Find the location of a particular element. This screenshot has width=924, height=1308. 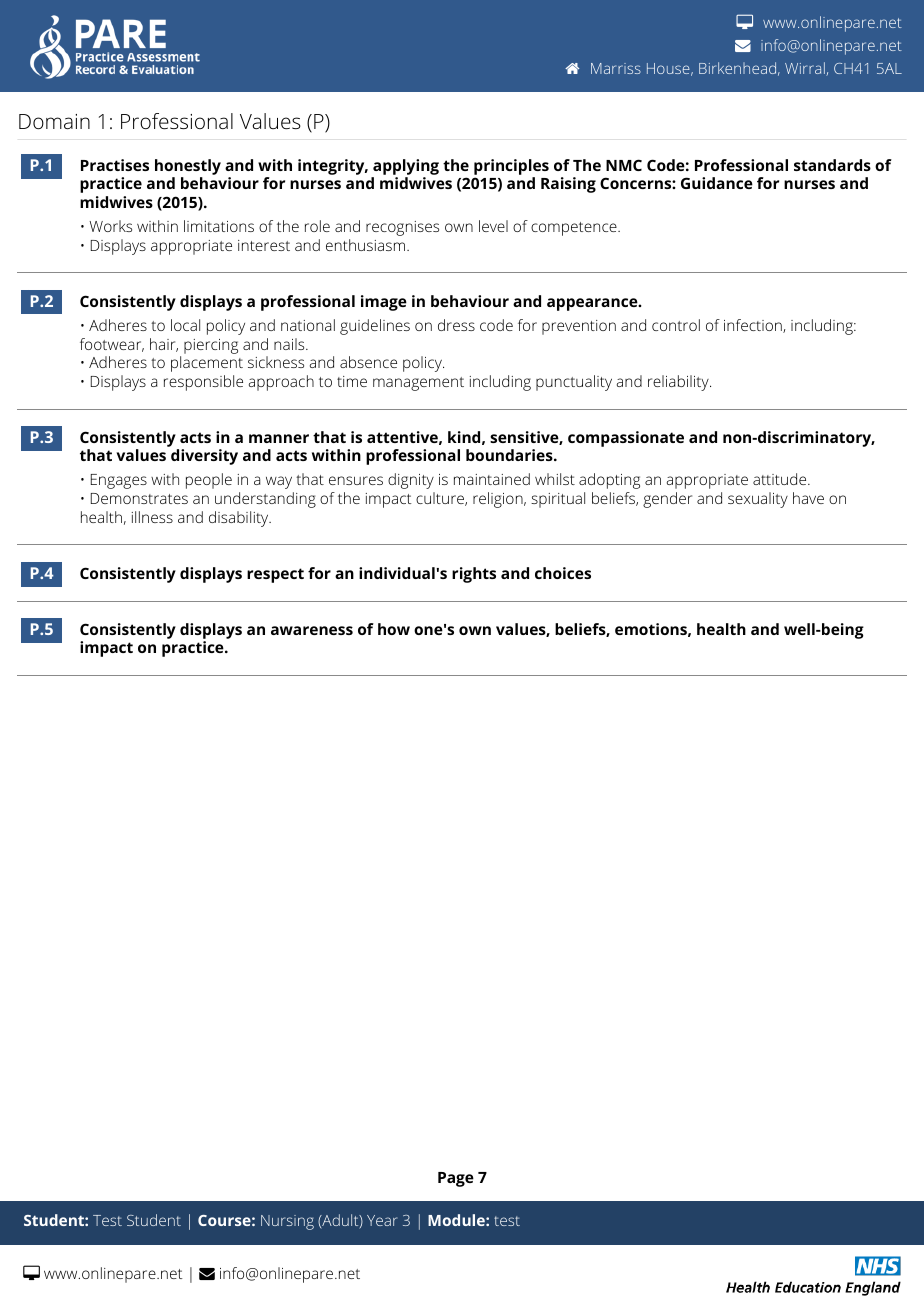

sexuality is located at coordinates (758, 500).
